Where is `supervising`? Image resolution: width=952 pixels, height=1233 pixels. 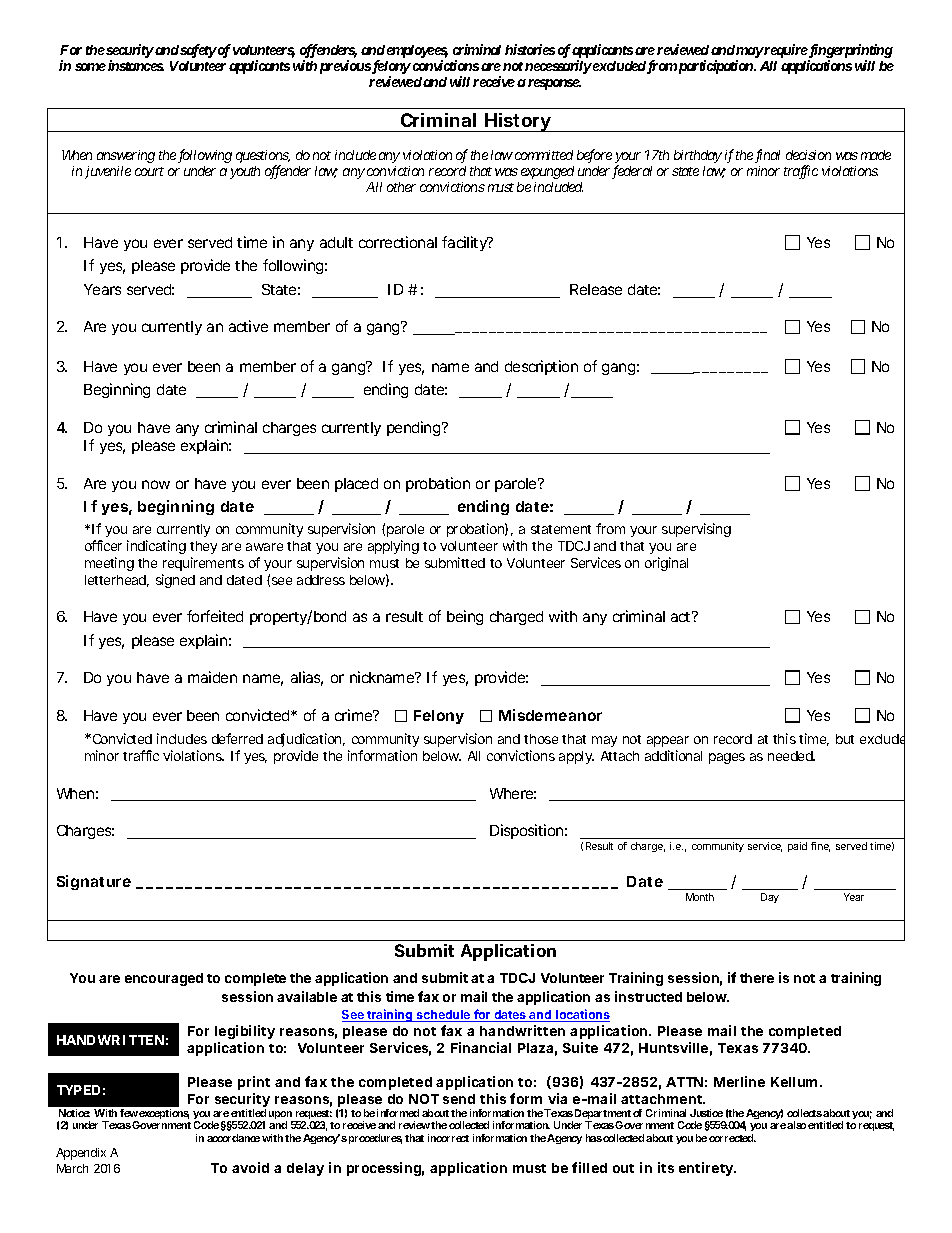 supervising is located at coordinates (696, 530).
